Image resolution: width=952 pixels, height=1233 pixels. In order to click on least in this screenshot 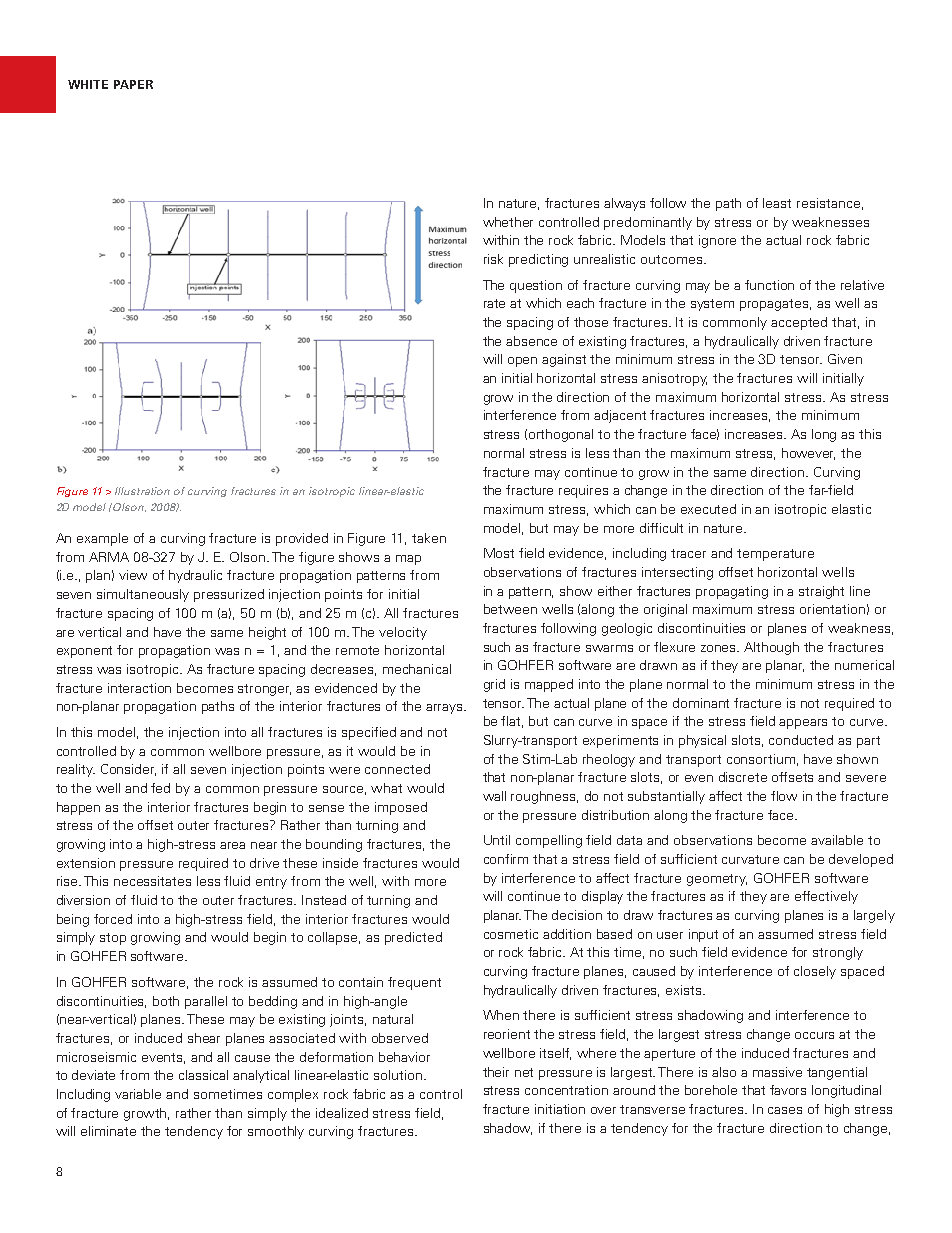, I will do `click(777, 203)`.
